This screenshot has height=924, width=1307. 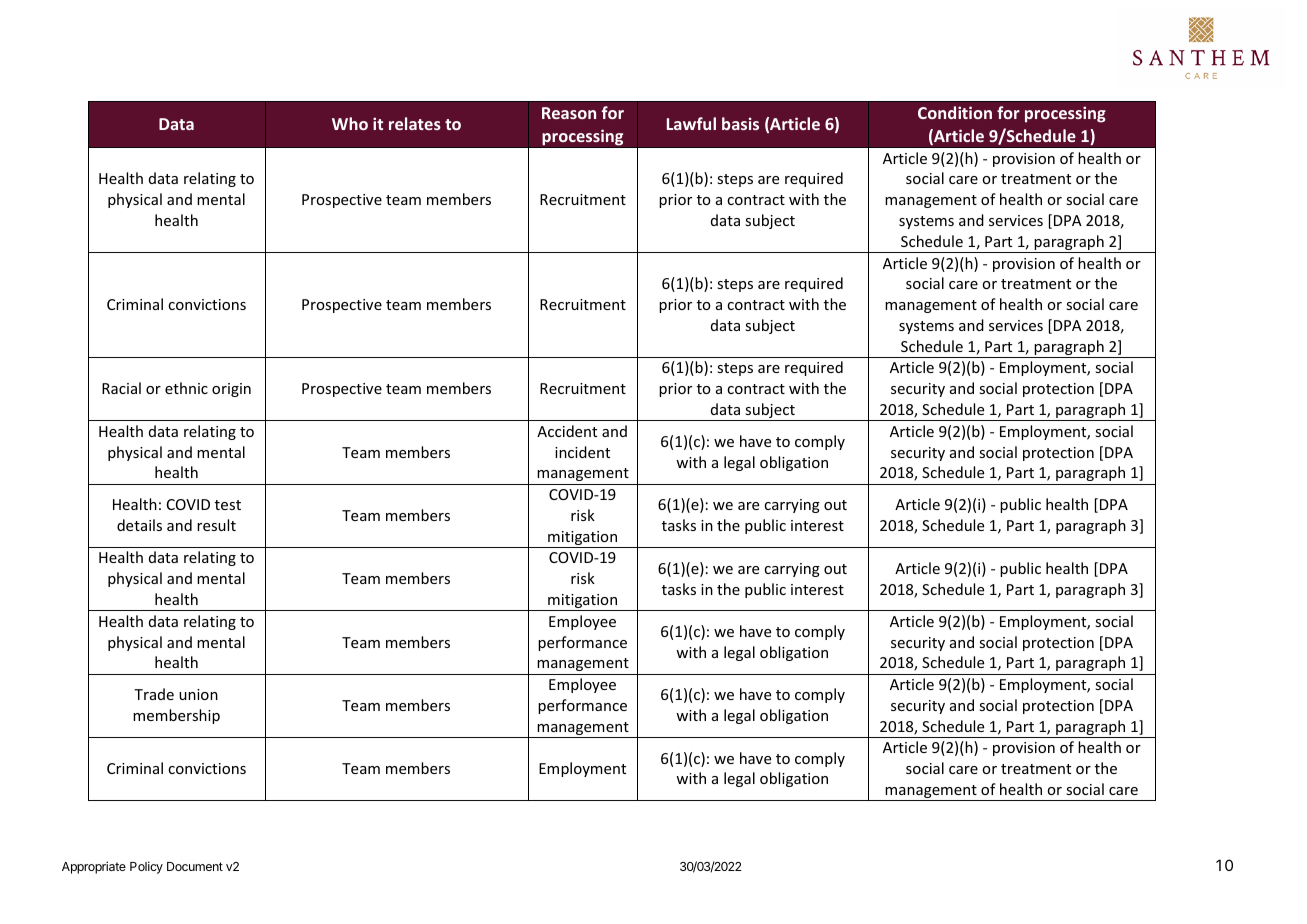 I want to click on basis, so click(x=740, y=123).
